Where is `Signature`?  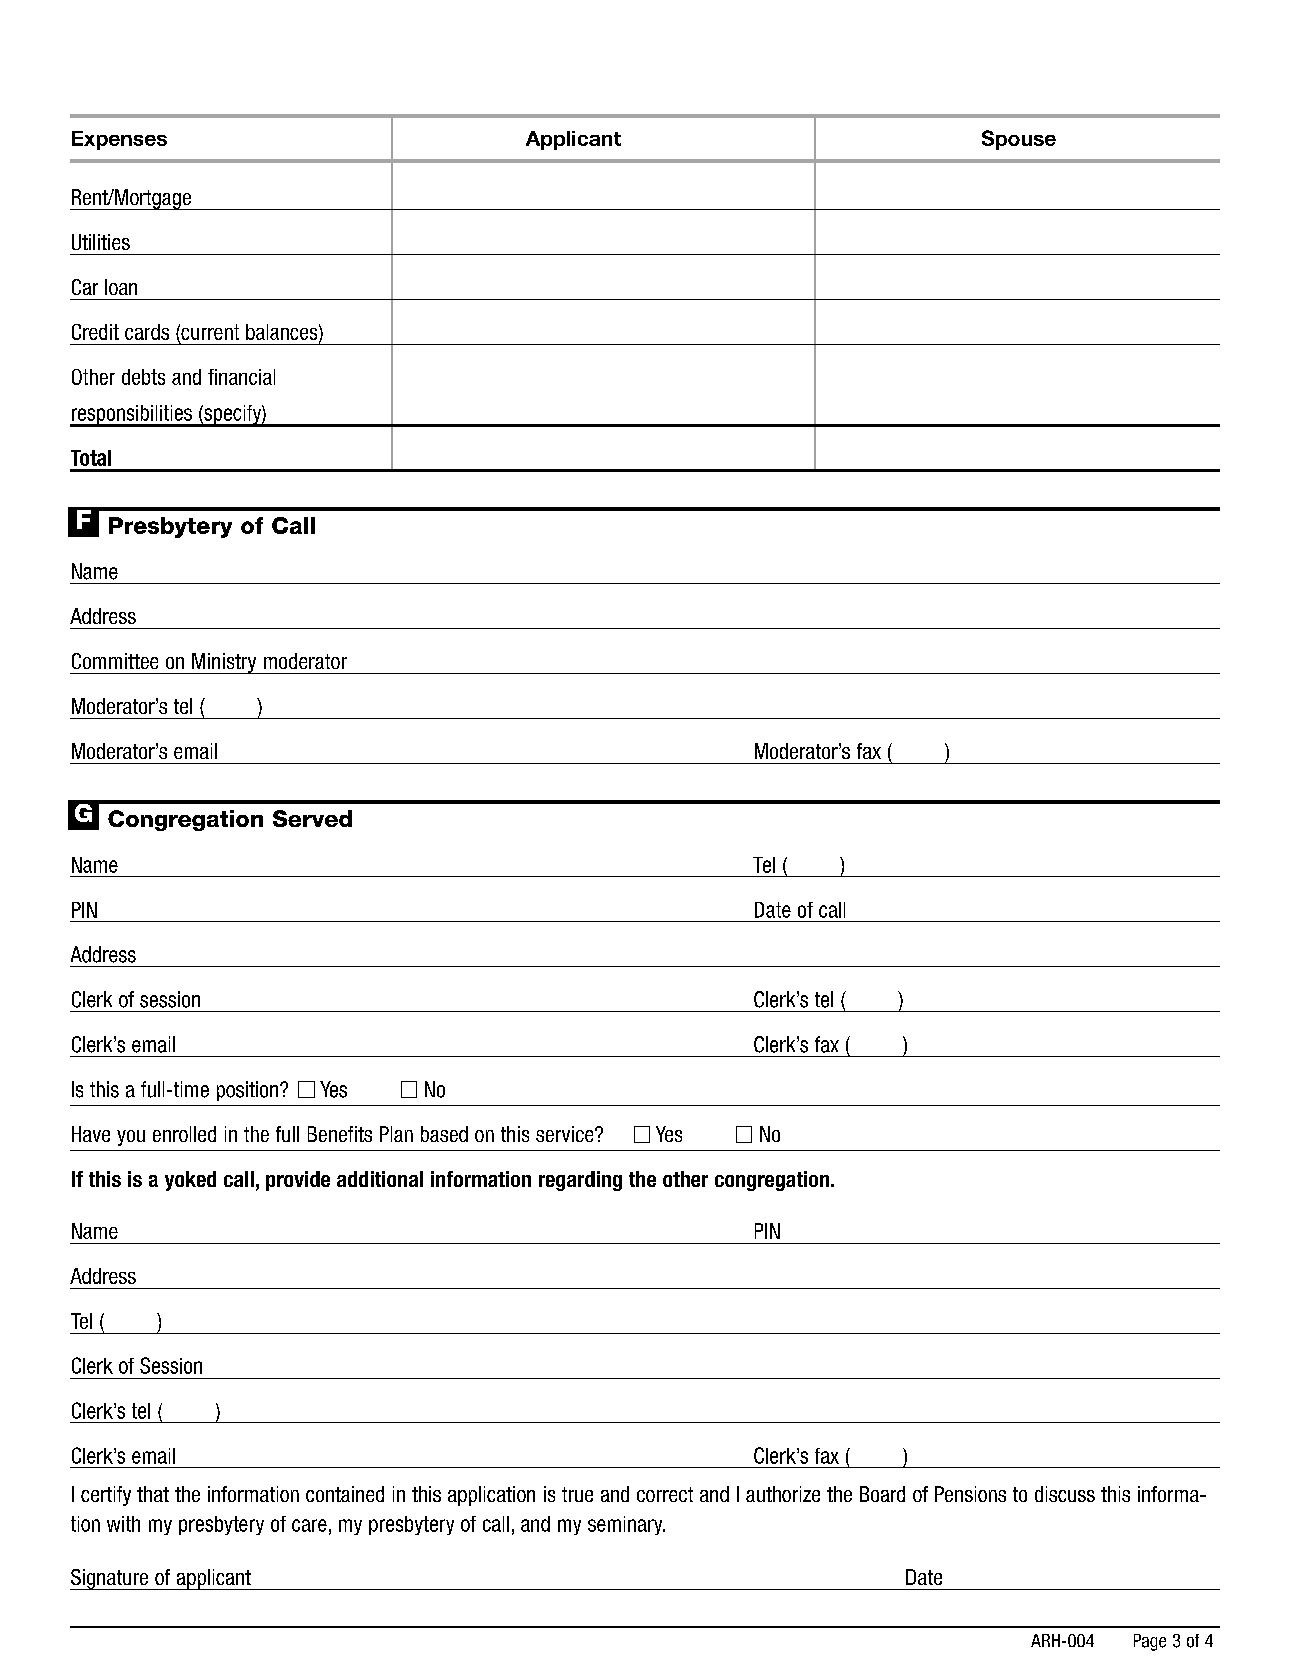
Signature is located at coordinates (110, 1579).
